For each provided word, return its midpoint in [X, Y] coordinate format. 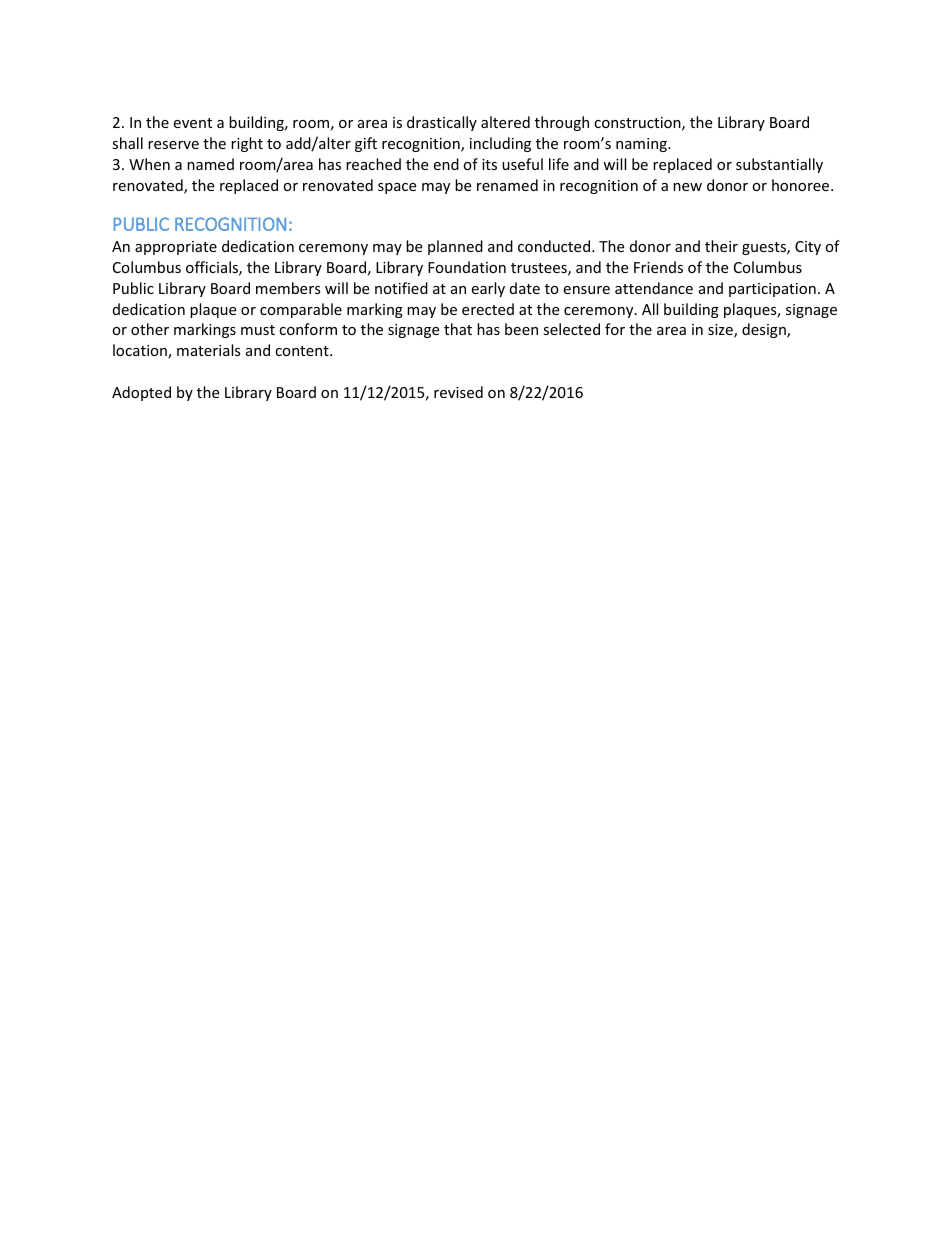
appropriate [176, 248]
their [721, 246]
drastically [442, 123]
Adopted [141, 393]
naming [642, 145]
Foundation [467, 267]
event [192, 123]
